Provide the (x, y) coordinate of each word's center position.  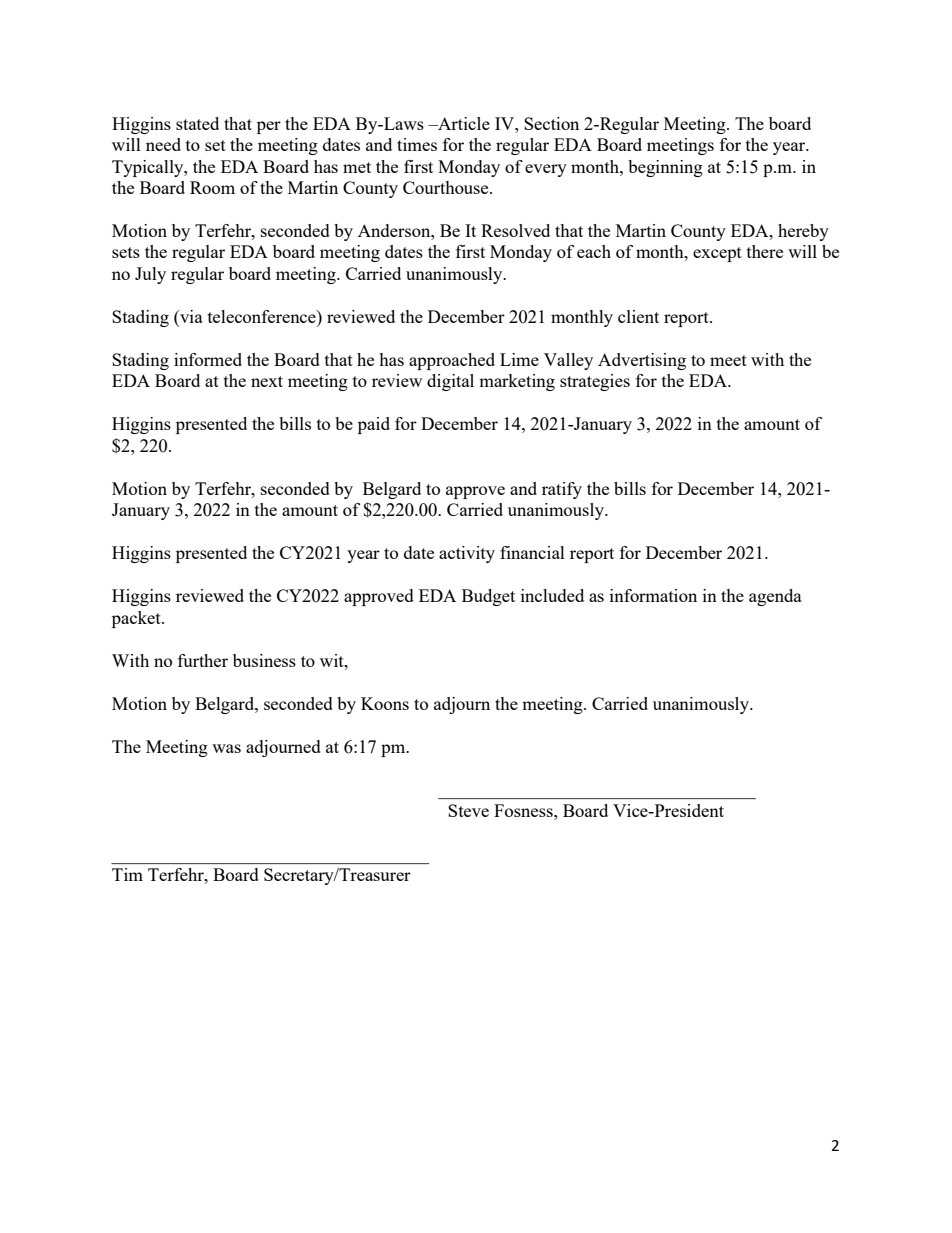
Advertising (642, 361)
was (226, 748)
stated (197, 123)
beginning (665, 168)
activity (467, 554)
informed (208, 359)
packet (137, 619)
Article (463, 123)
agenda (775, 597)
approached (452, 361)
